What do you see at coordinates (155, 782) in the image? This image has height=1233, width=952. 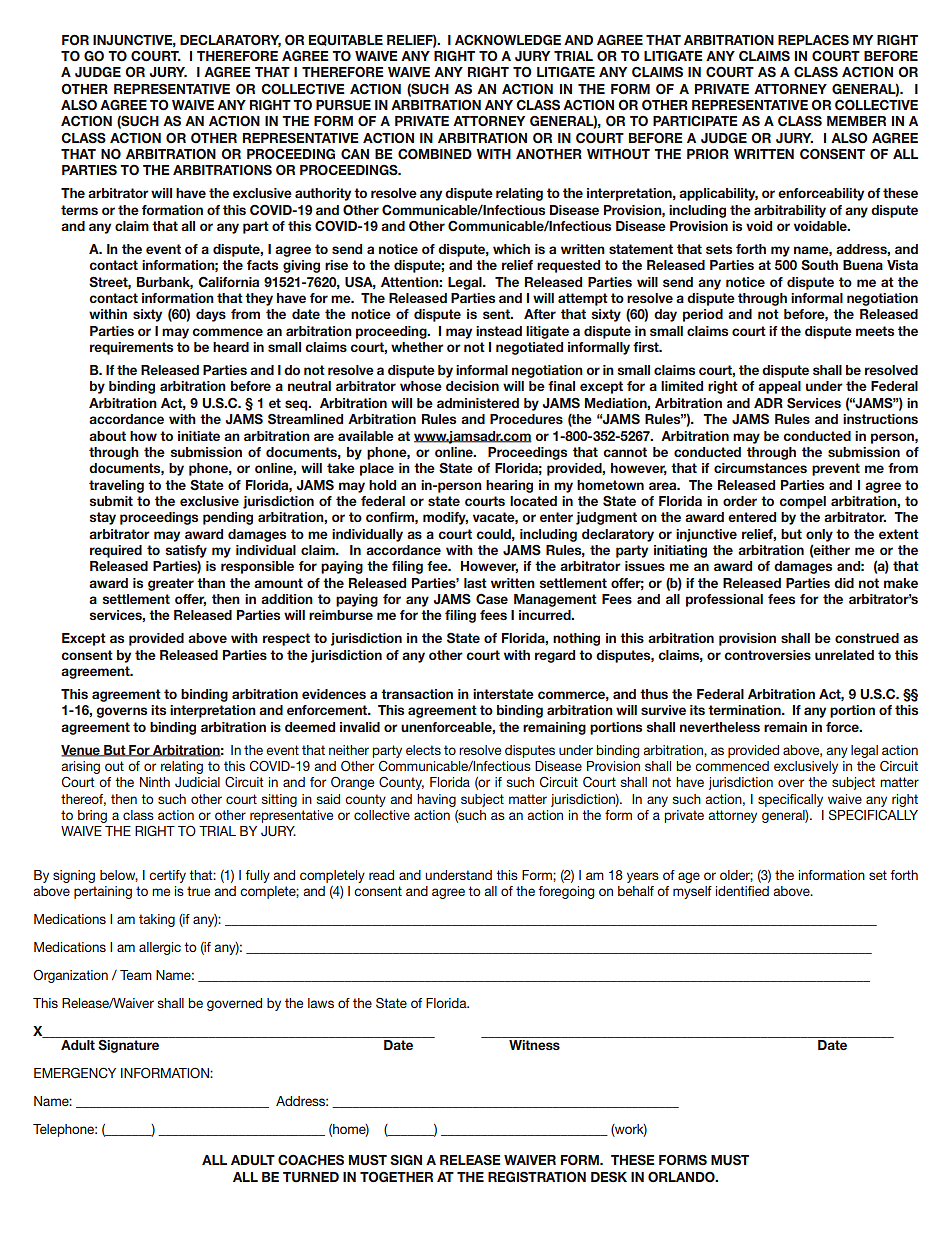 I see `Ninth` at bounding box center [155, 782].
